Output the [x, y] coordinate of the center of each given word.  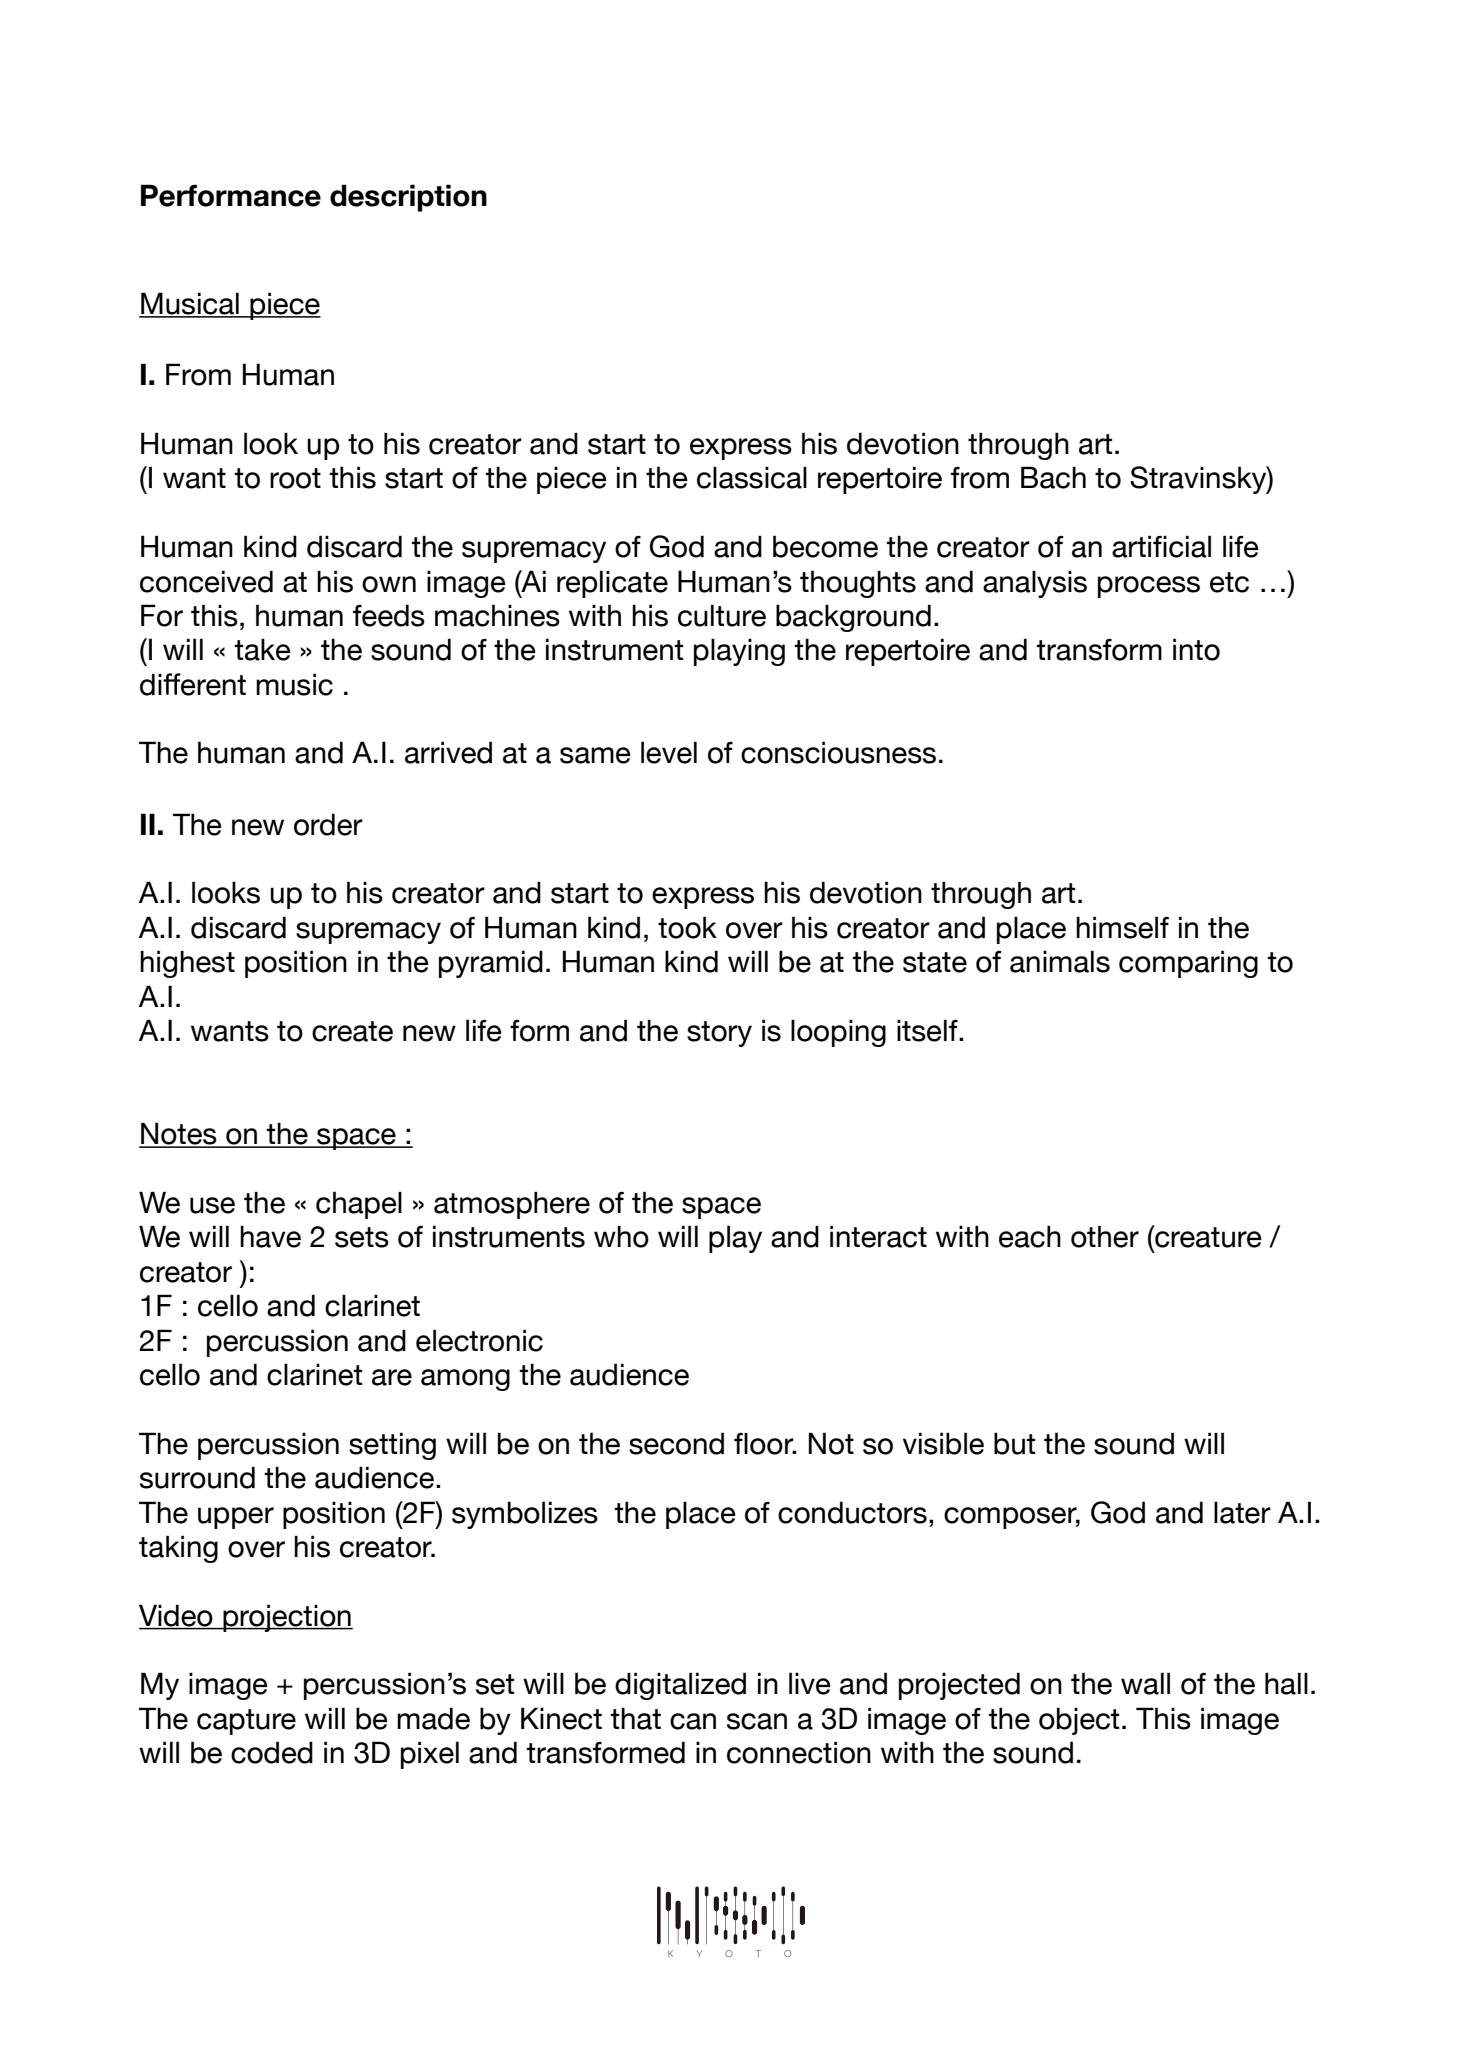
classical [752, 477]
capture [246, 1722]
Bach [1053, 477]
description [408, 198]
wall [1145, 1683]
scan [757, 1721]
